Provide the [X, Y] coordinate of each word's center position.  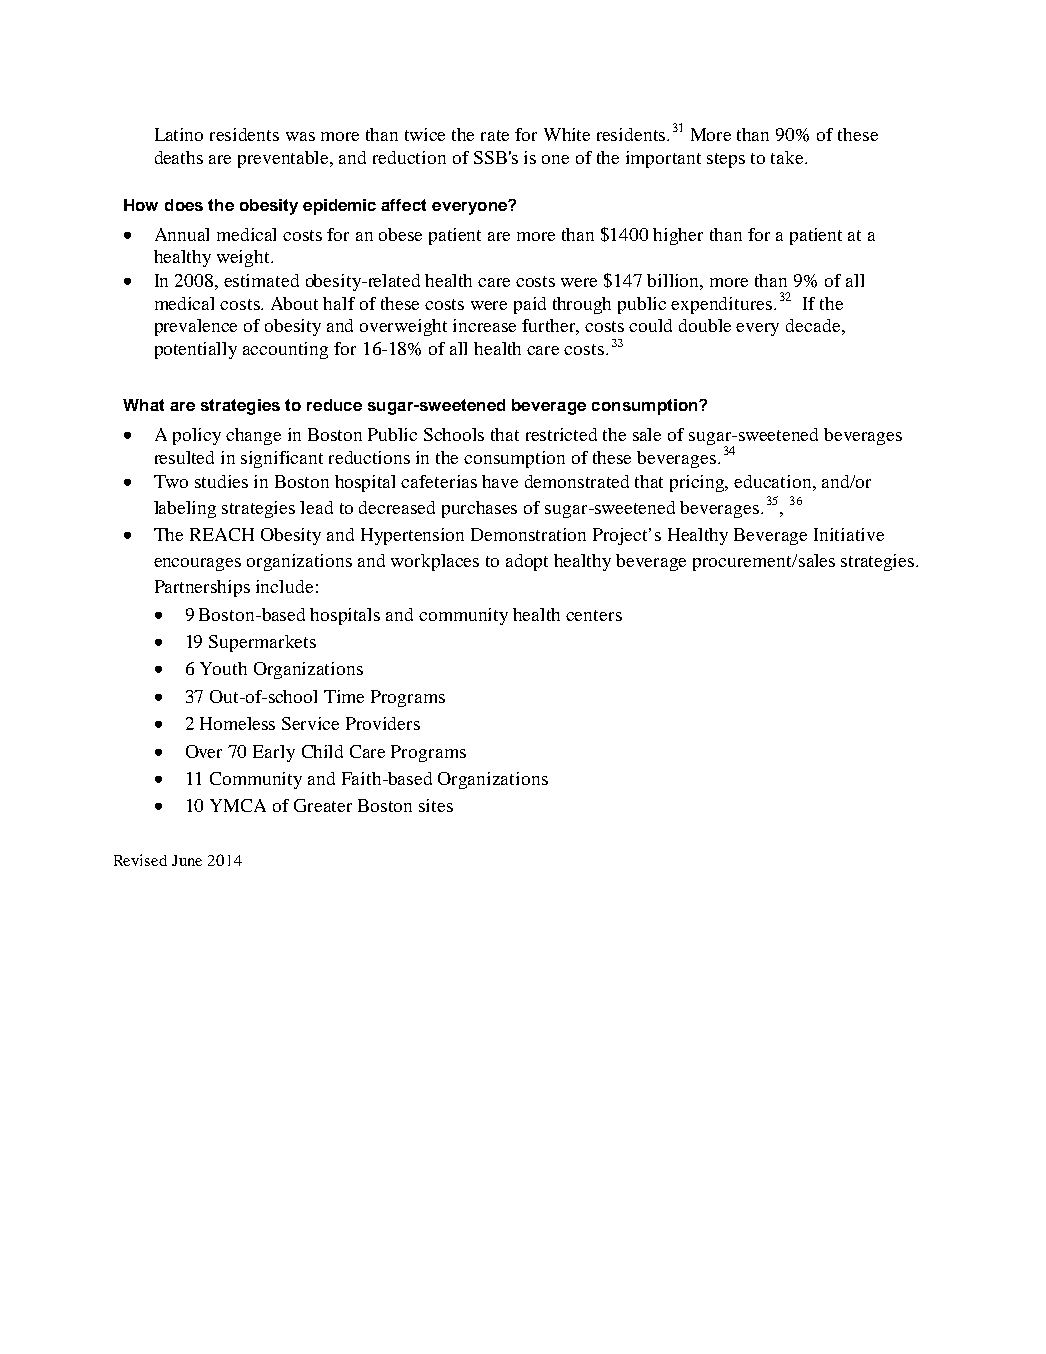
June [187, 860]
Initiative [849, 534]
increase [484, 325]
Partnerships [202, 588]
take [788, 157]
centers [594, 615]
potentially [196, 350]
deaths [179, 157]
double [705, 325]
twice [425, 134]
